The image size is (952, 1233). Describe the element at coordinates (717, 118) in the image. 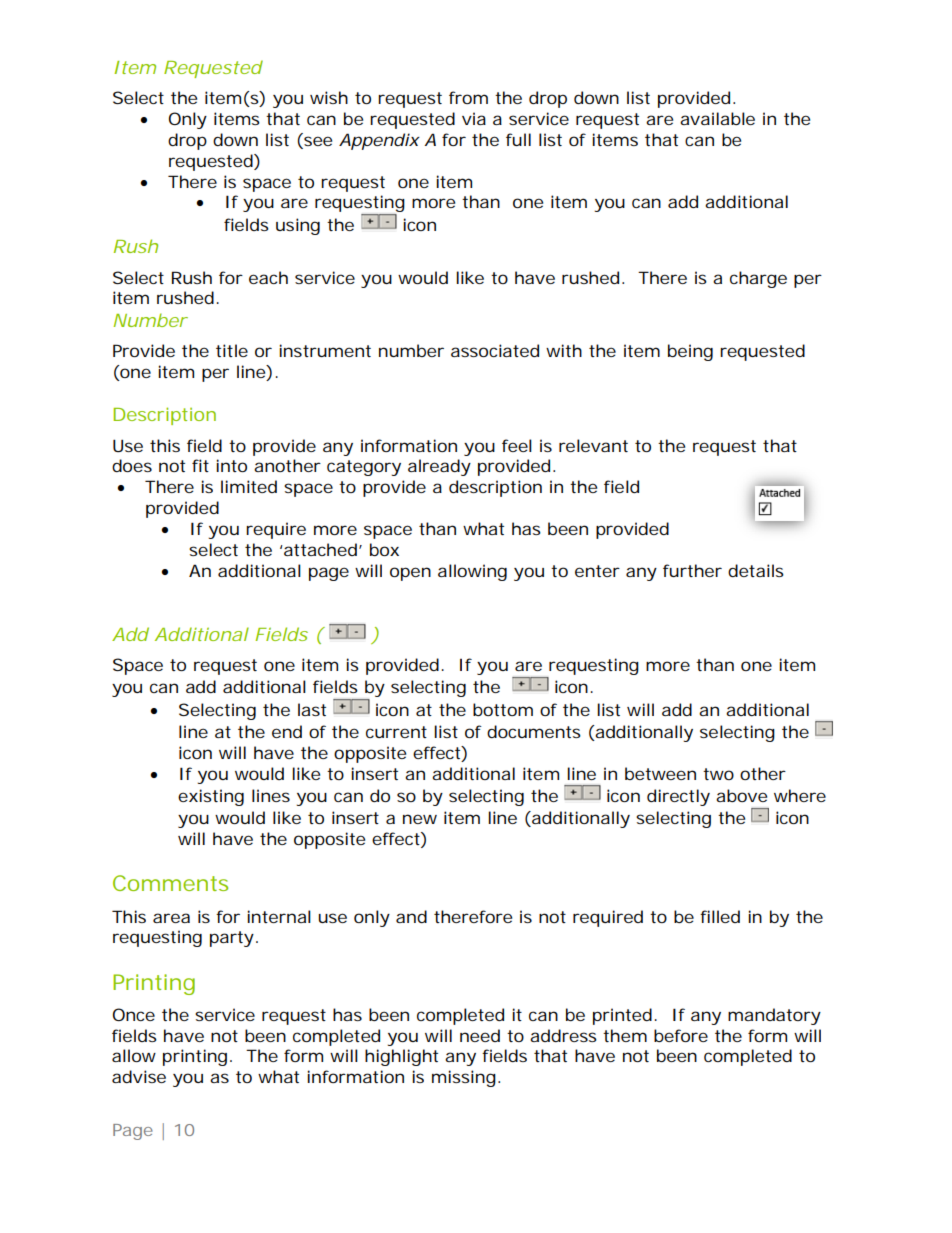

I see `available` at that location.
